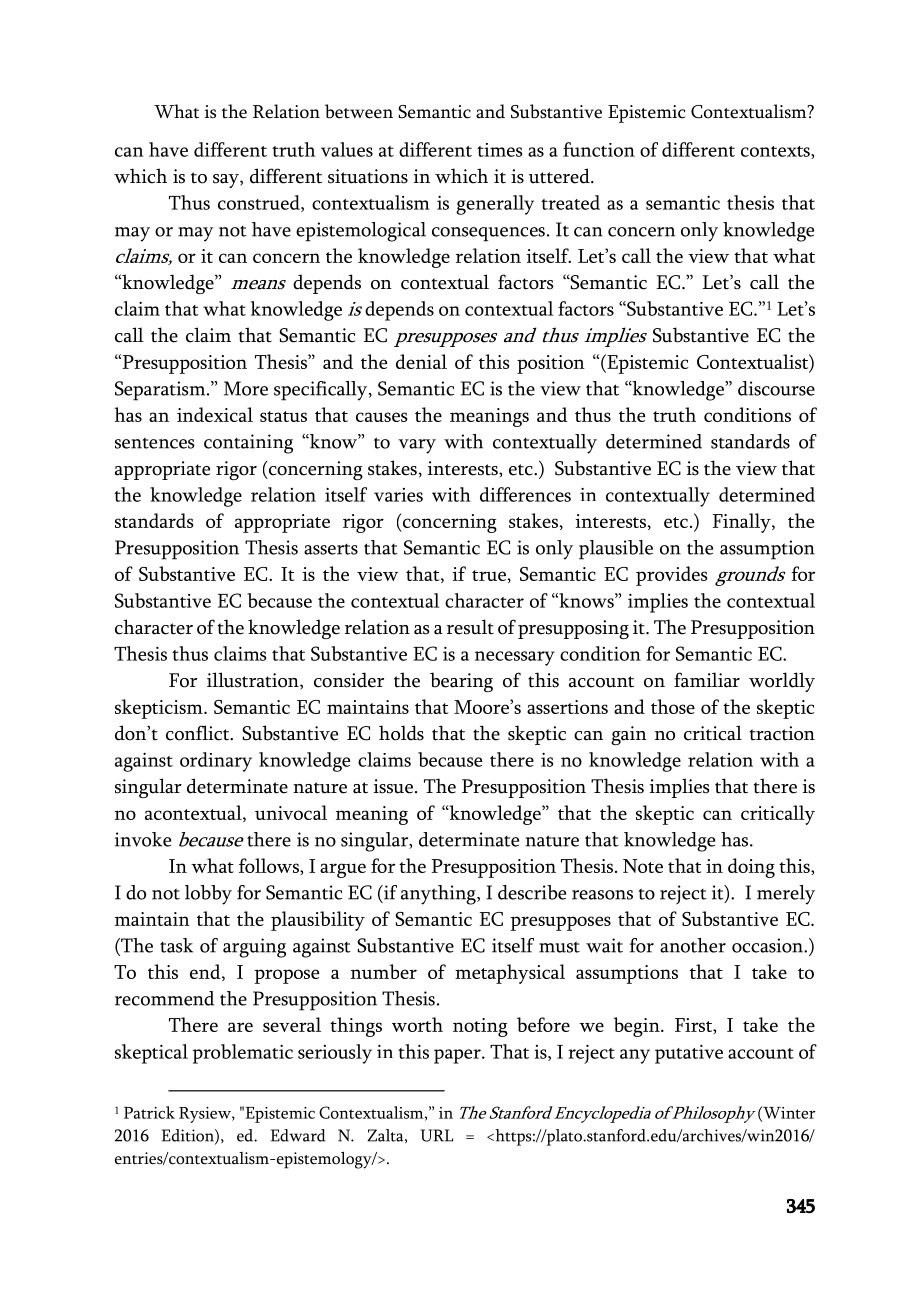 The height and width of the document is (1305, 924). What do you see at coordinates (393, 786) in the document?
I see `issue` at bounding box center [393, 786].
